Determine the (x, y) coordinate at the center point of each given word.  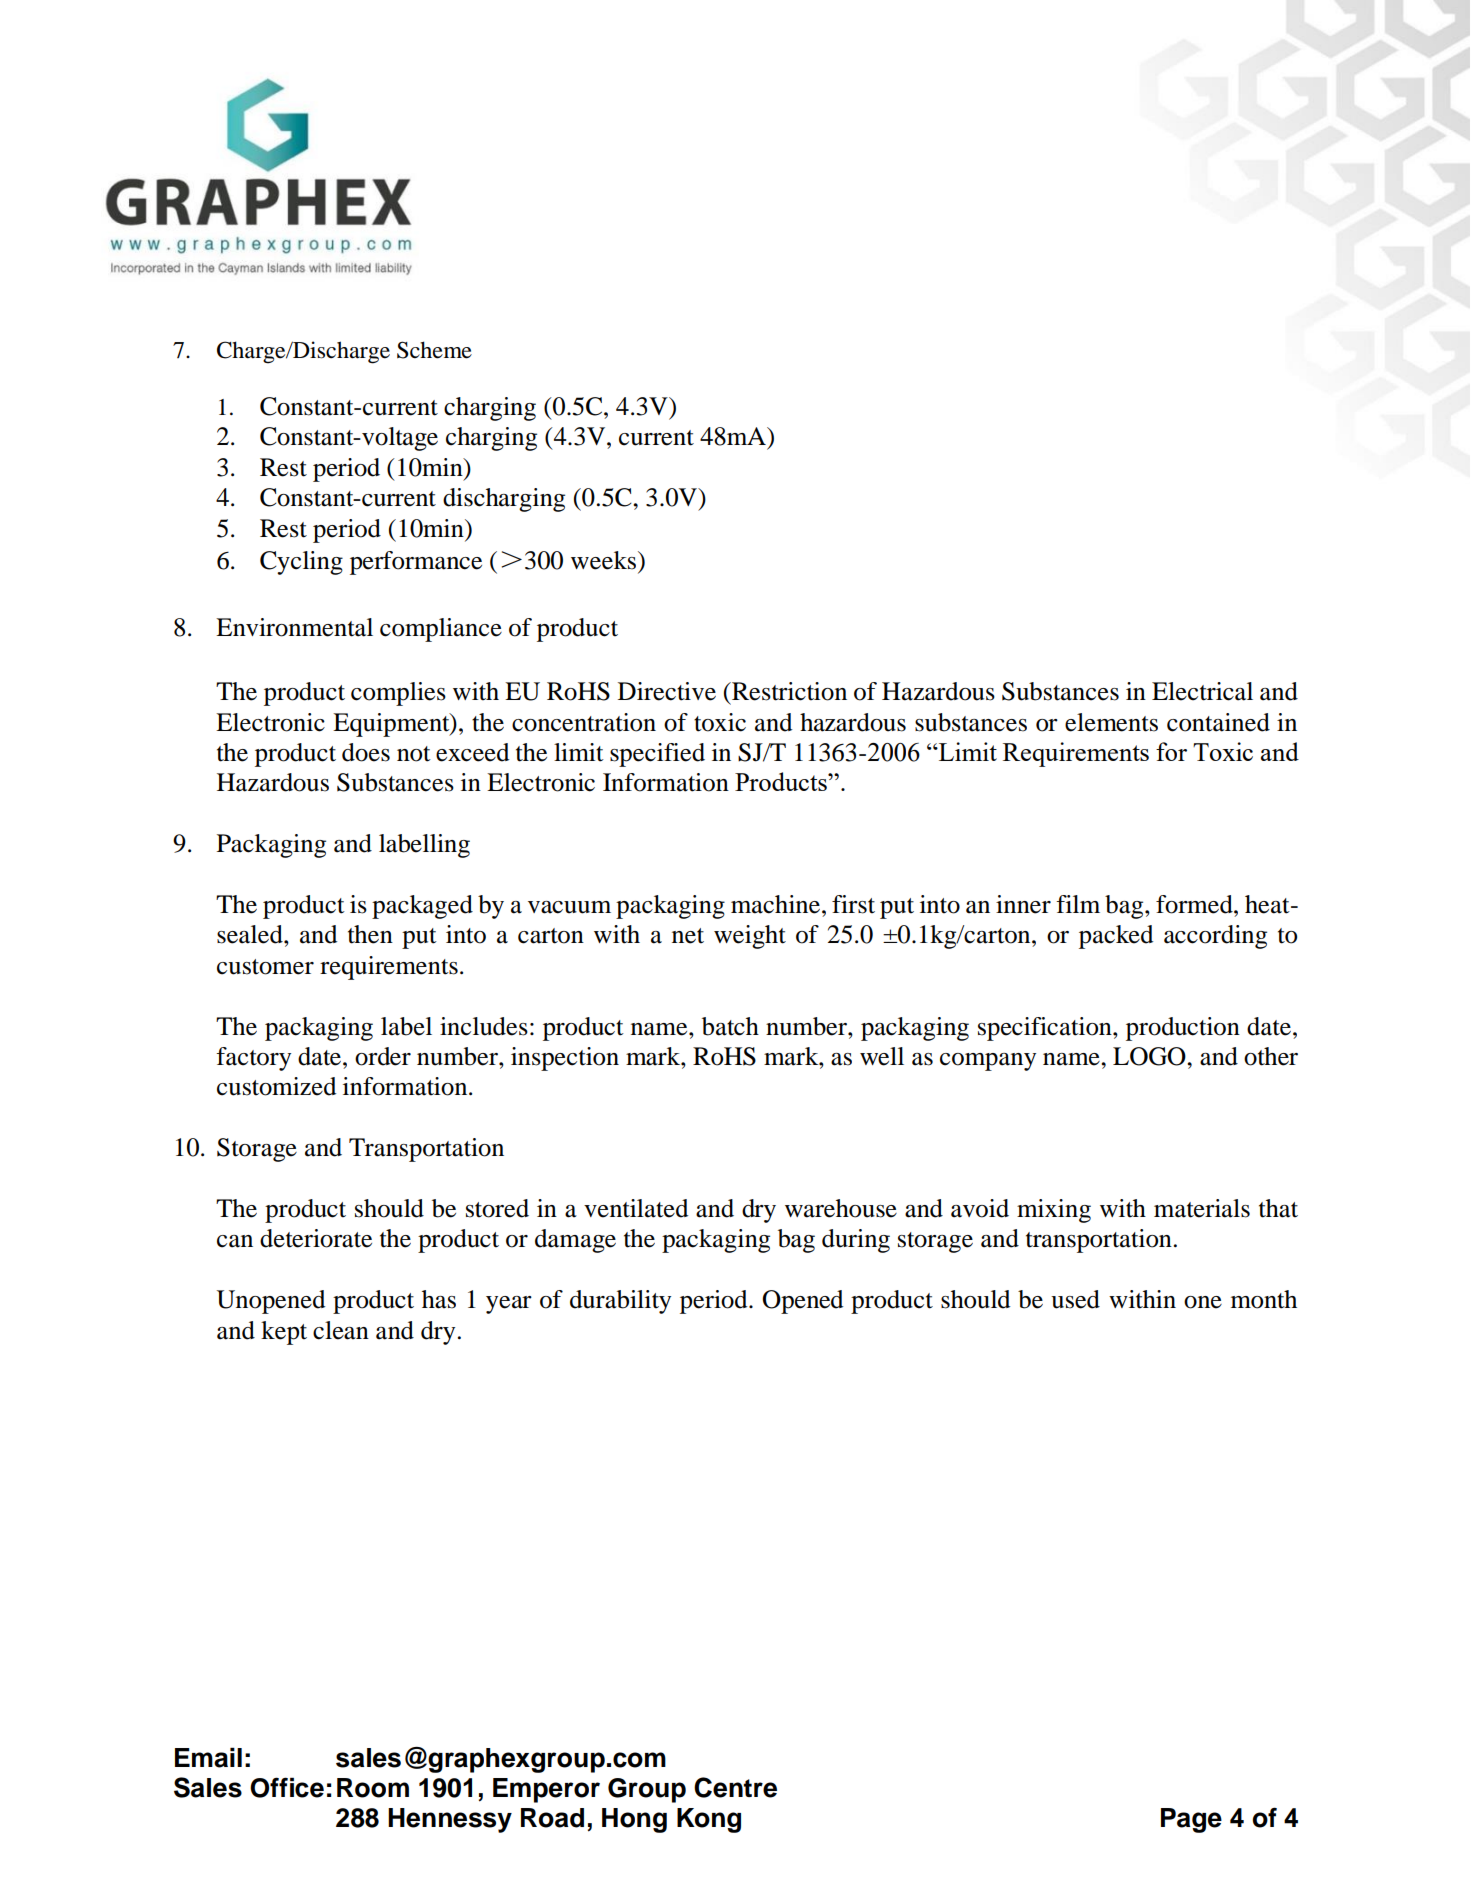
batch (730, 1026)
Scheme (434, 350)
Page (1191, 1820)
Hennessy (450, 1820)
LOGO (1150, 1056)
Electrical (1202, 691)
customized (276, 1086)
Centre (735, 1787)
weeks (605, 560)
